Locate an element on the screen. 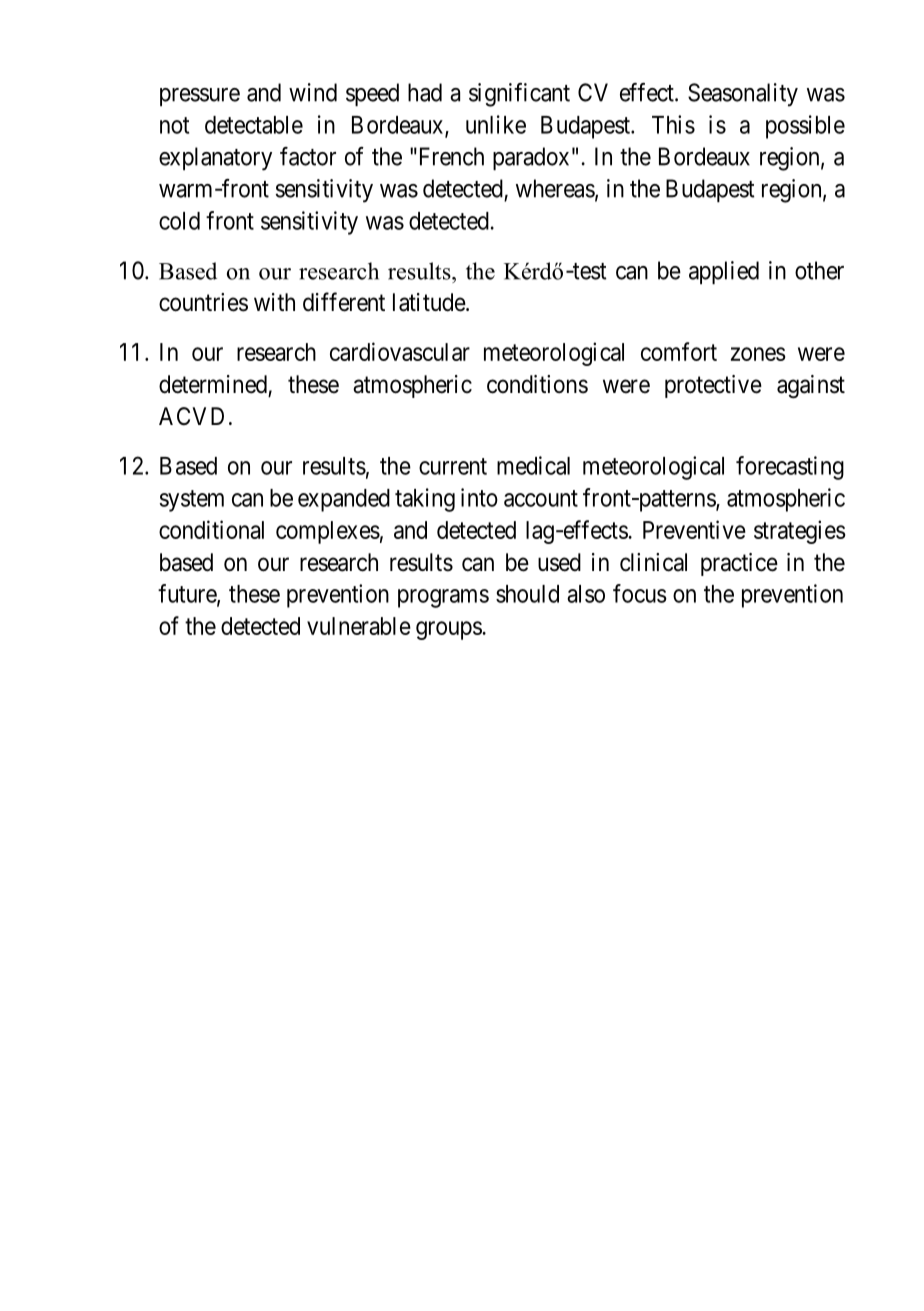 Image resolution: width=924 pixels, height=1311 pixels. Seasonality is located at coordinates (743, 95).
